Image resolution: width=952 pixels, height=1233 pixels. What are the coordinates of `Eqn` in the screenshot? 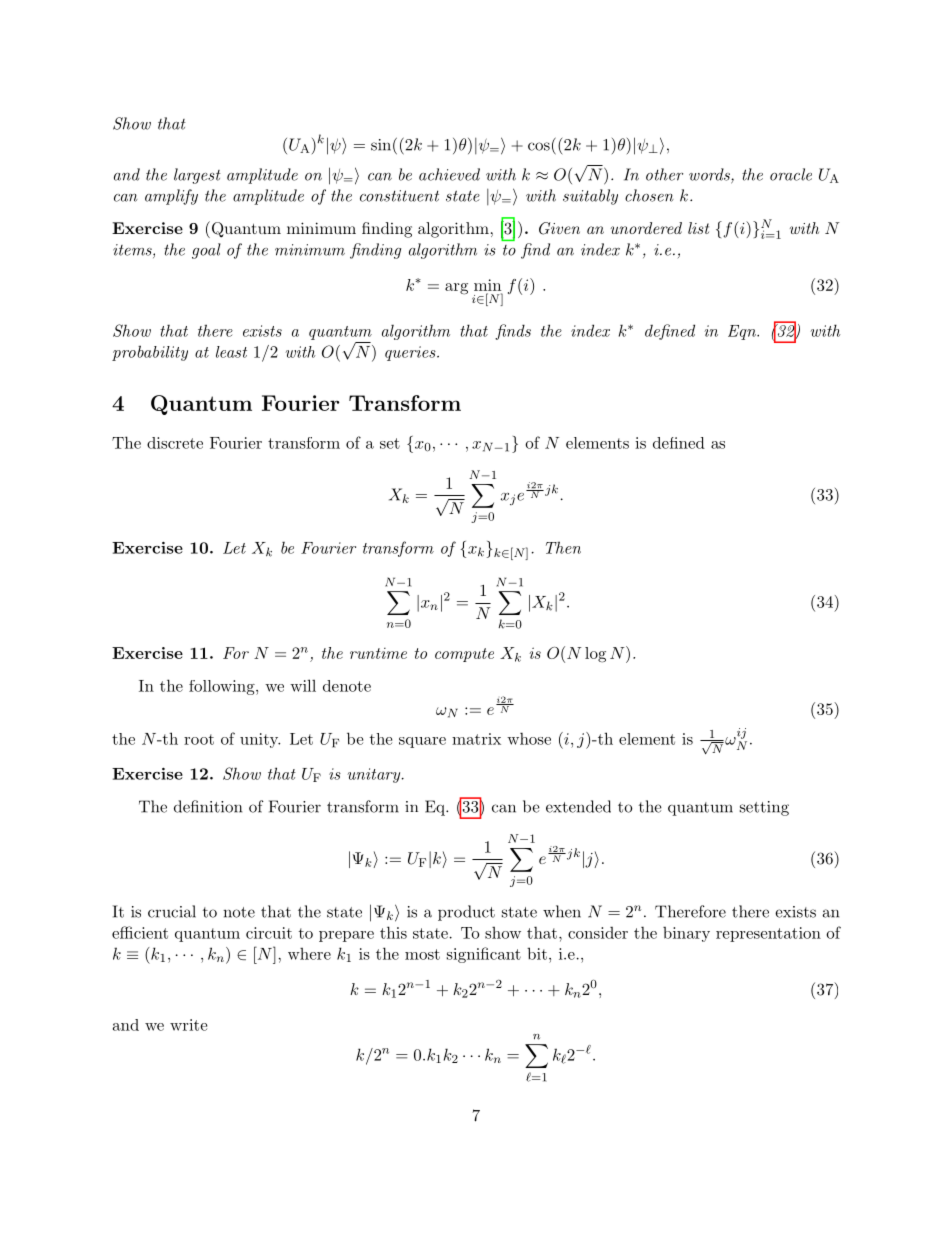 It's located at (743, 332).
